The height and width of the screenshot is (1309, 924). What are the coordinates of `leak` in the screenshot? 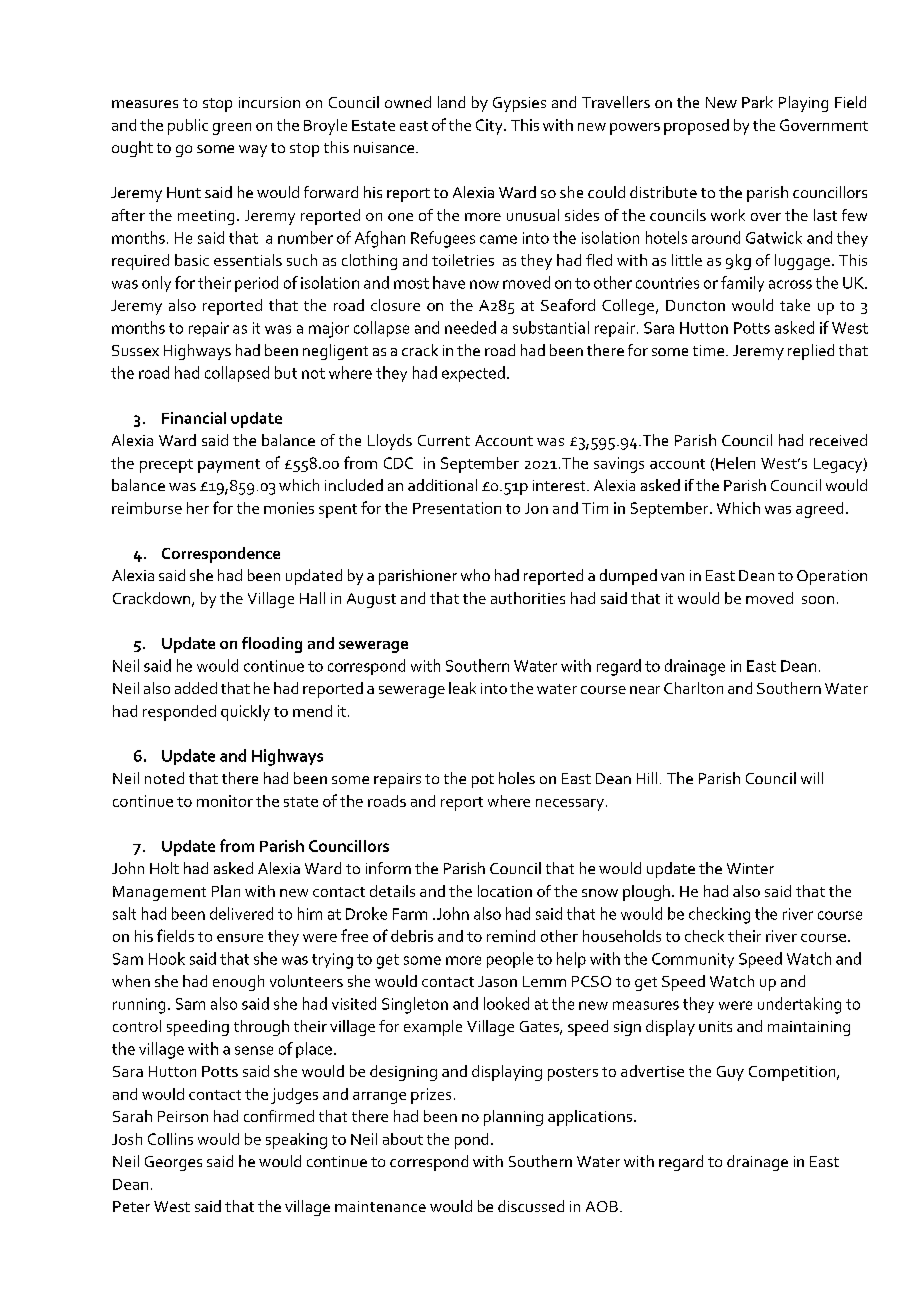 It's located at (462, 688).
